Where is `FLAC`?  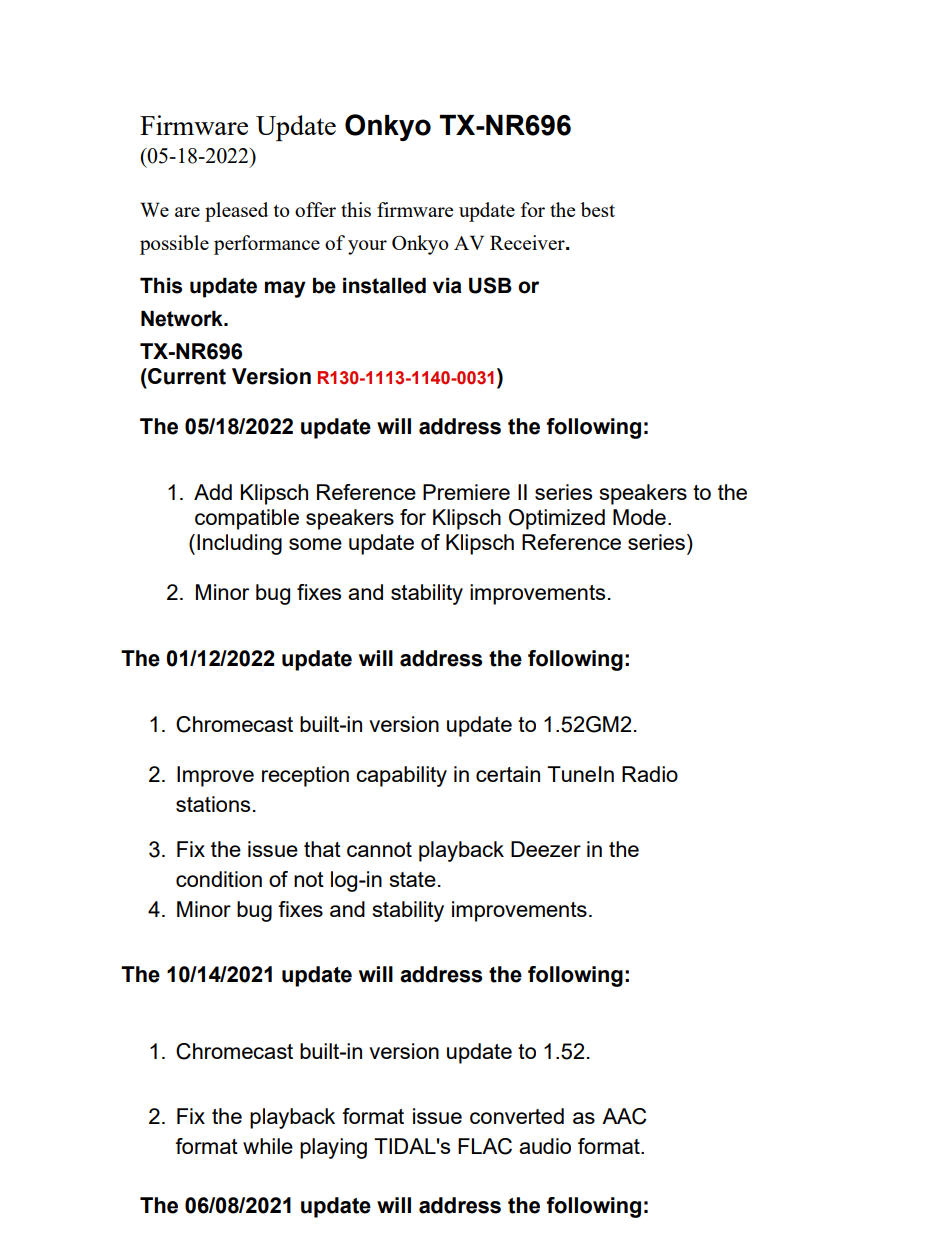 FLAC is located at coordinates (485, 1146).
